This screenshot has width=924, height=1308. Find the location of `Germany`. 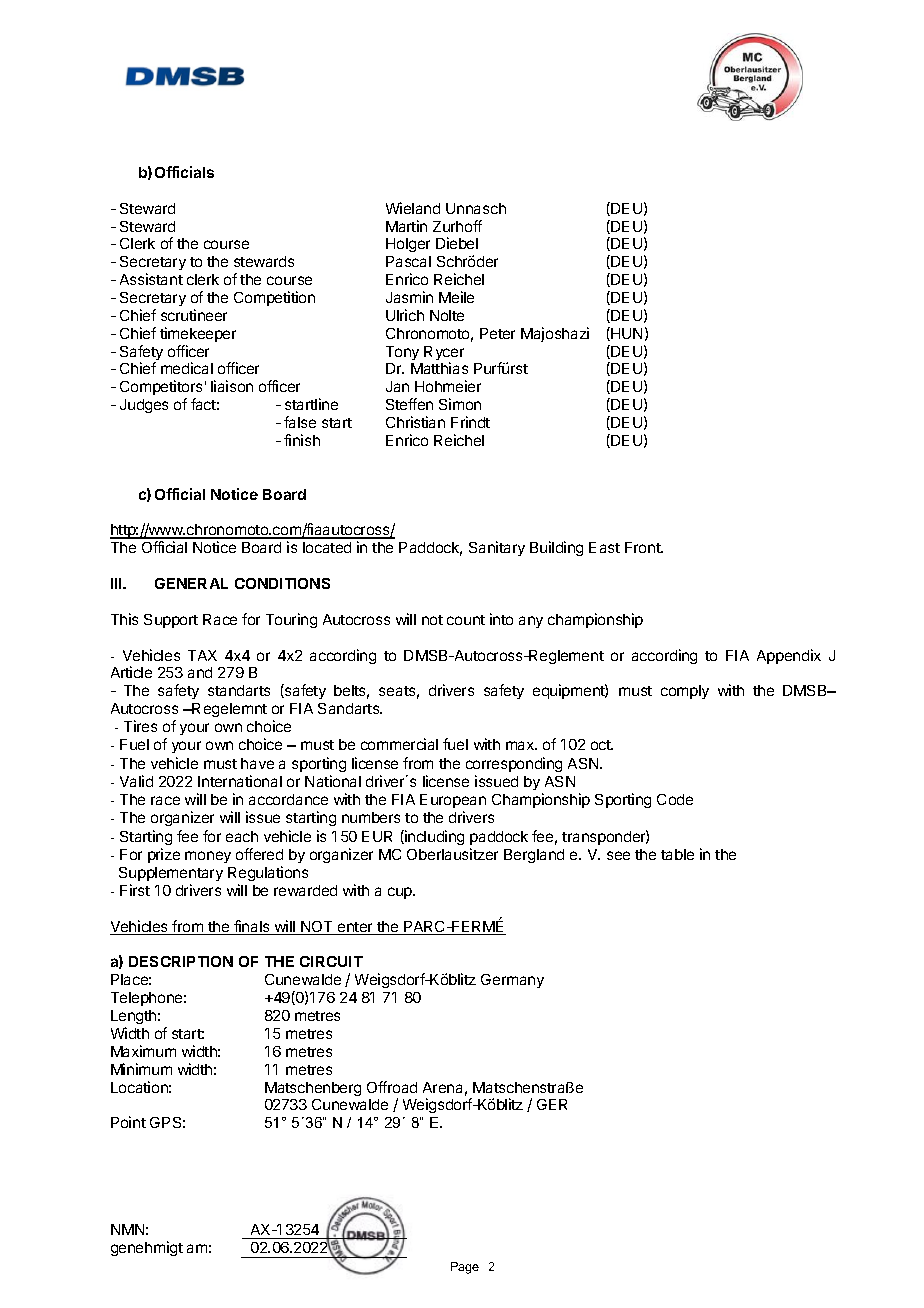

Germany is located at coordinates (512, 981).
